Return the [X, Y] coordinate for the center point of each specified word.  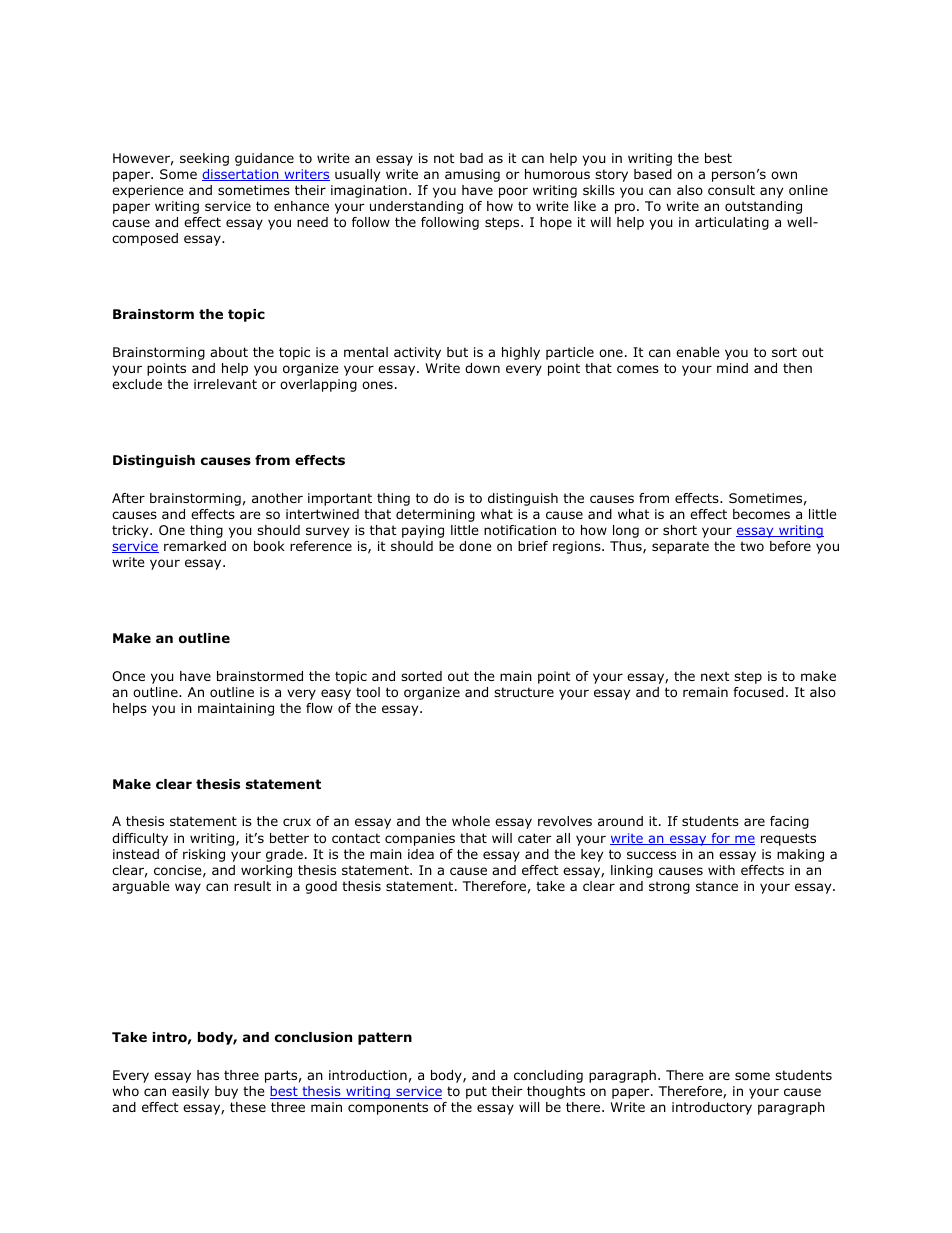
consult [731, 190]
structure [524, 692]
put [476, 1092]
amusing [472, 175]
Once [128, 676]
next [715, 676]
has [208, 1075]
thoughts [556, 1092]
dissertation [241, 175]
